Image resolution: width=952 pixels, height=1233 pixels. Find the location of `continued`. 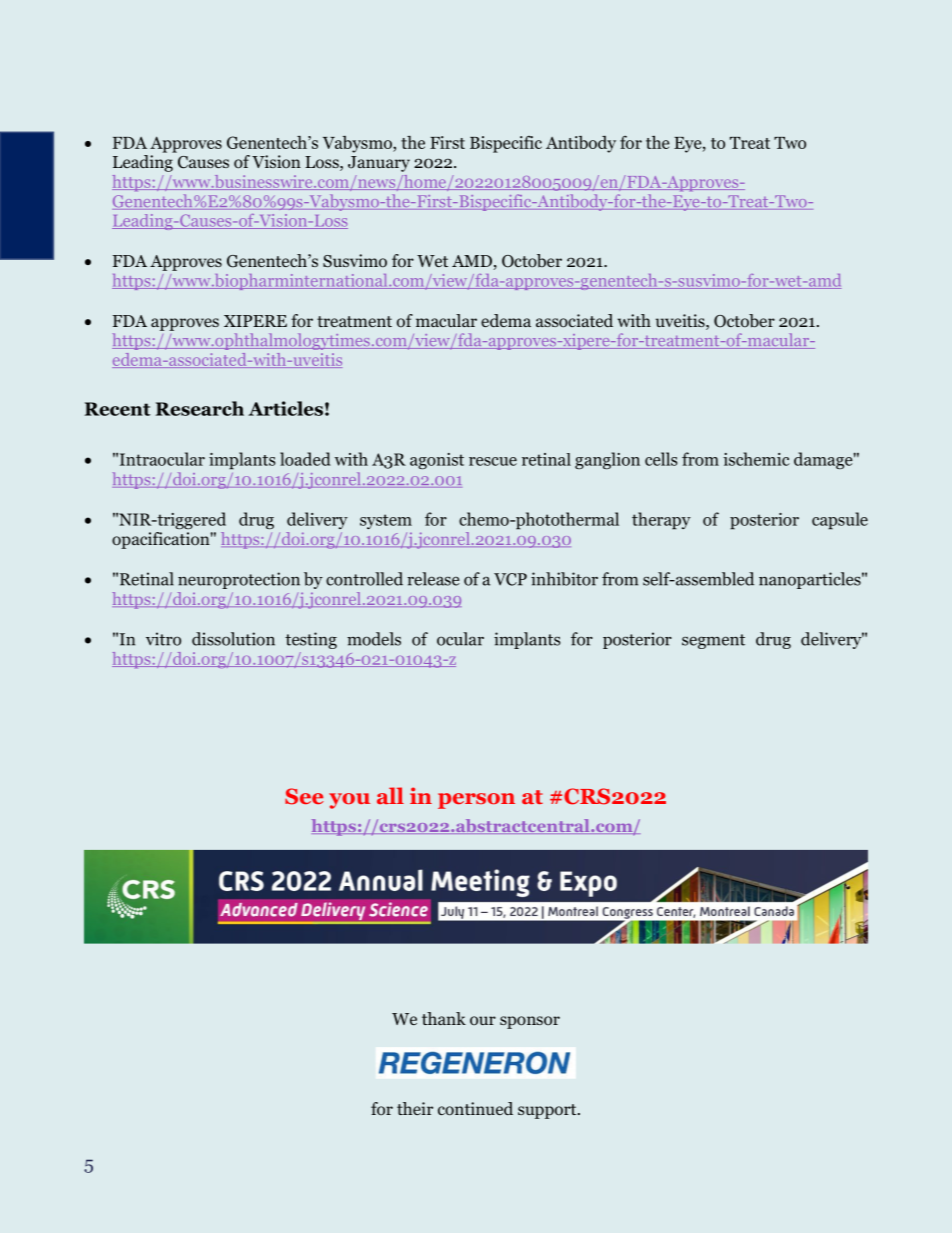

continued is located at coordinates (475, 1109).
